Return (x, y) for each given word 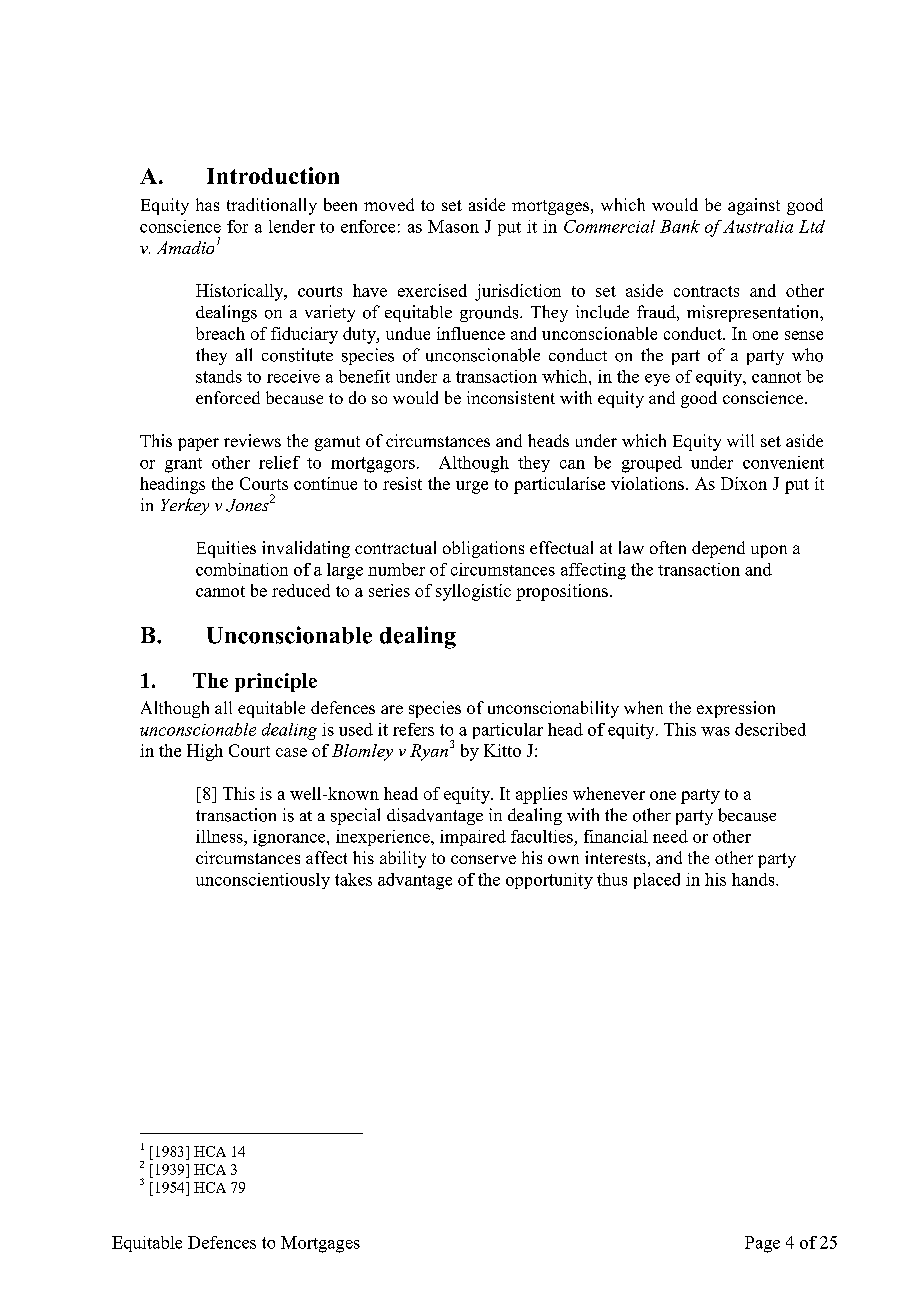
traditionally (272, 206)
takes (353, 879)
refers (413, 729)
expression (736, 709)
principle (276, 682)
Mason (453, 226)
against (754, 206)
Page (762, 1244)
